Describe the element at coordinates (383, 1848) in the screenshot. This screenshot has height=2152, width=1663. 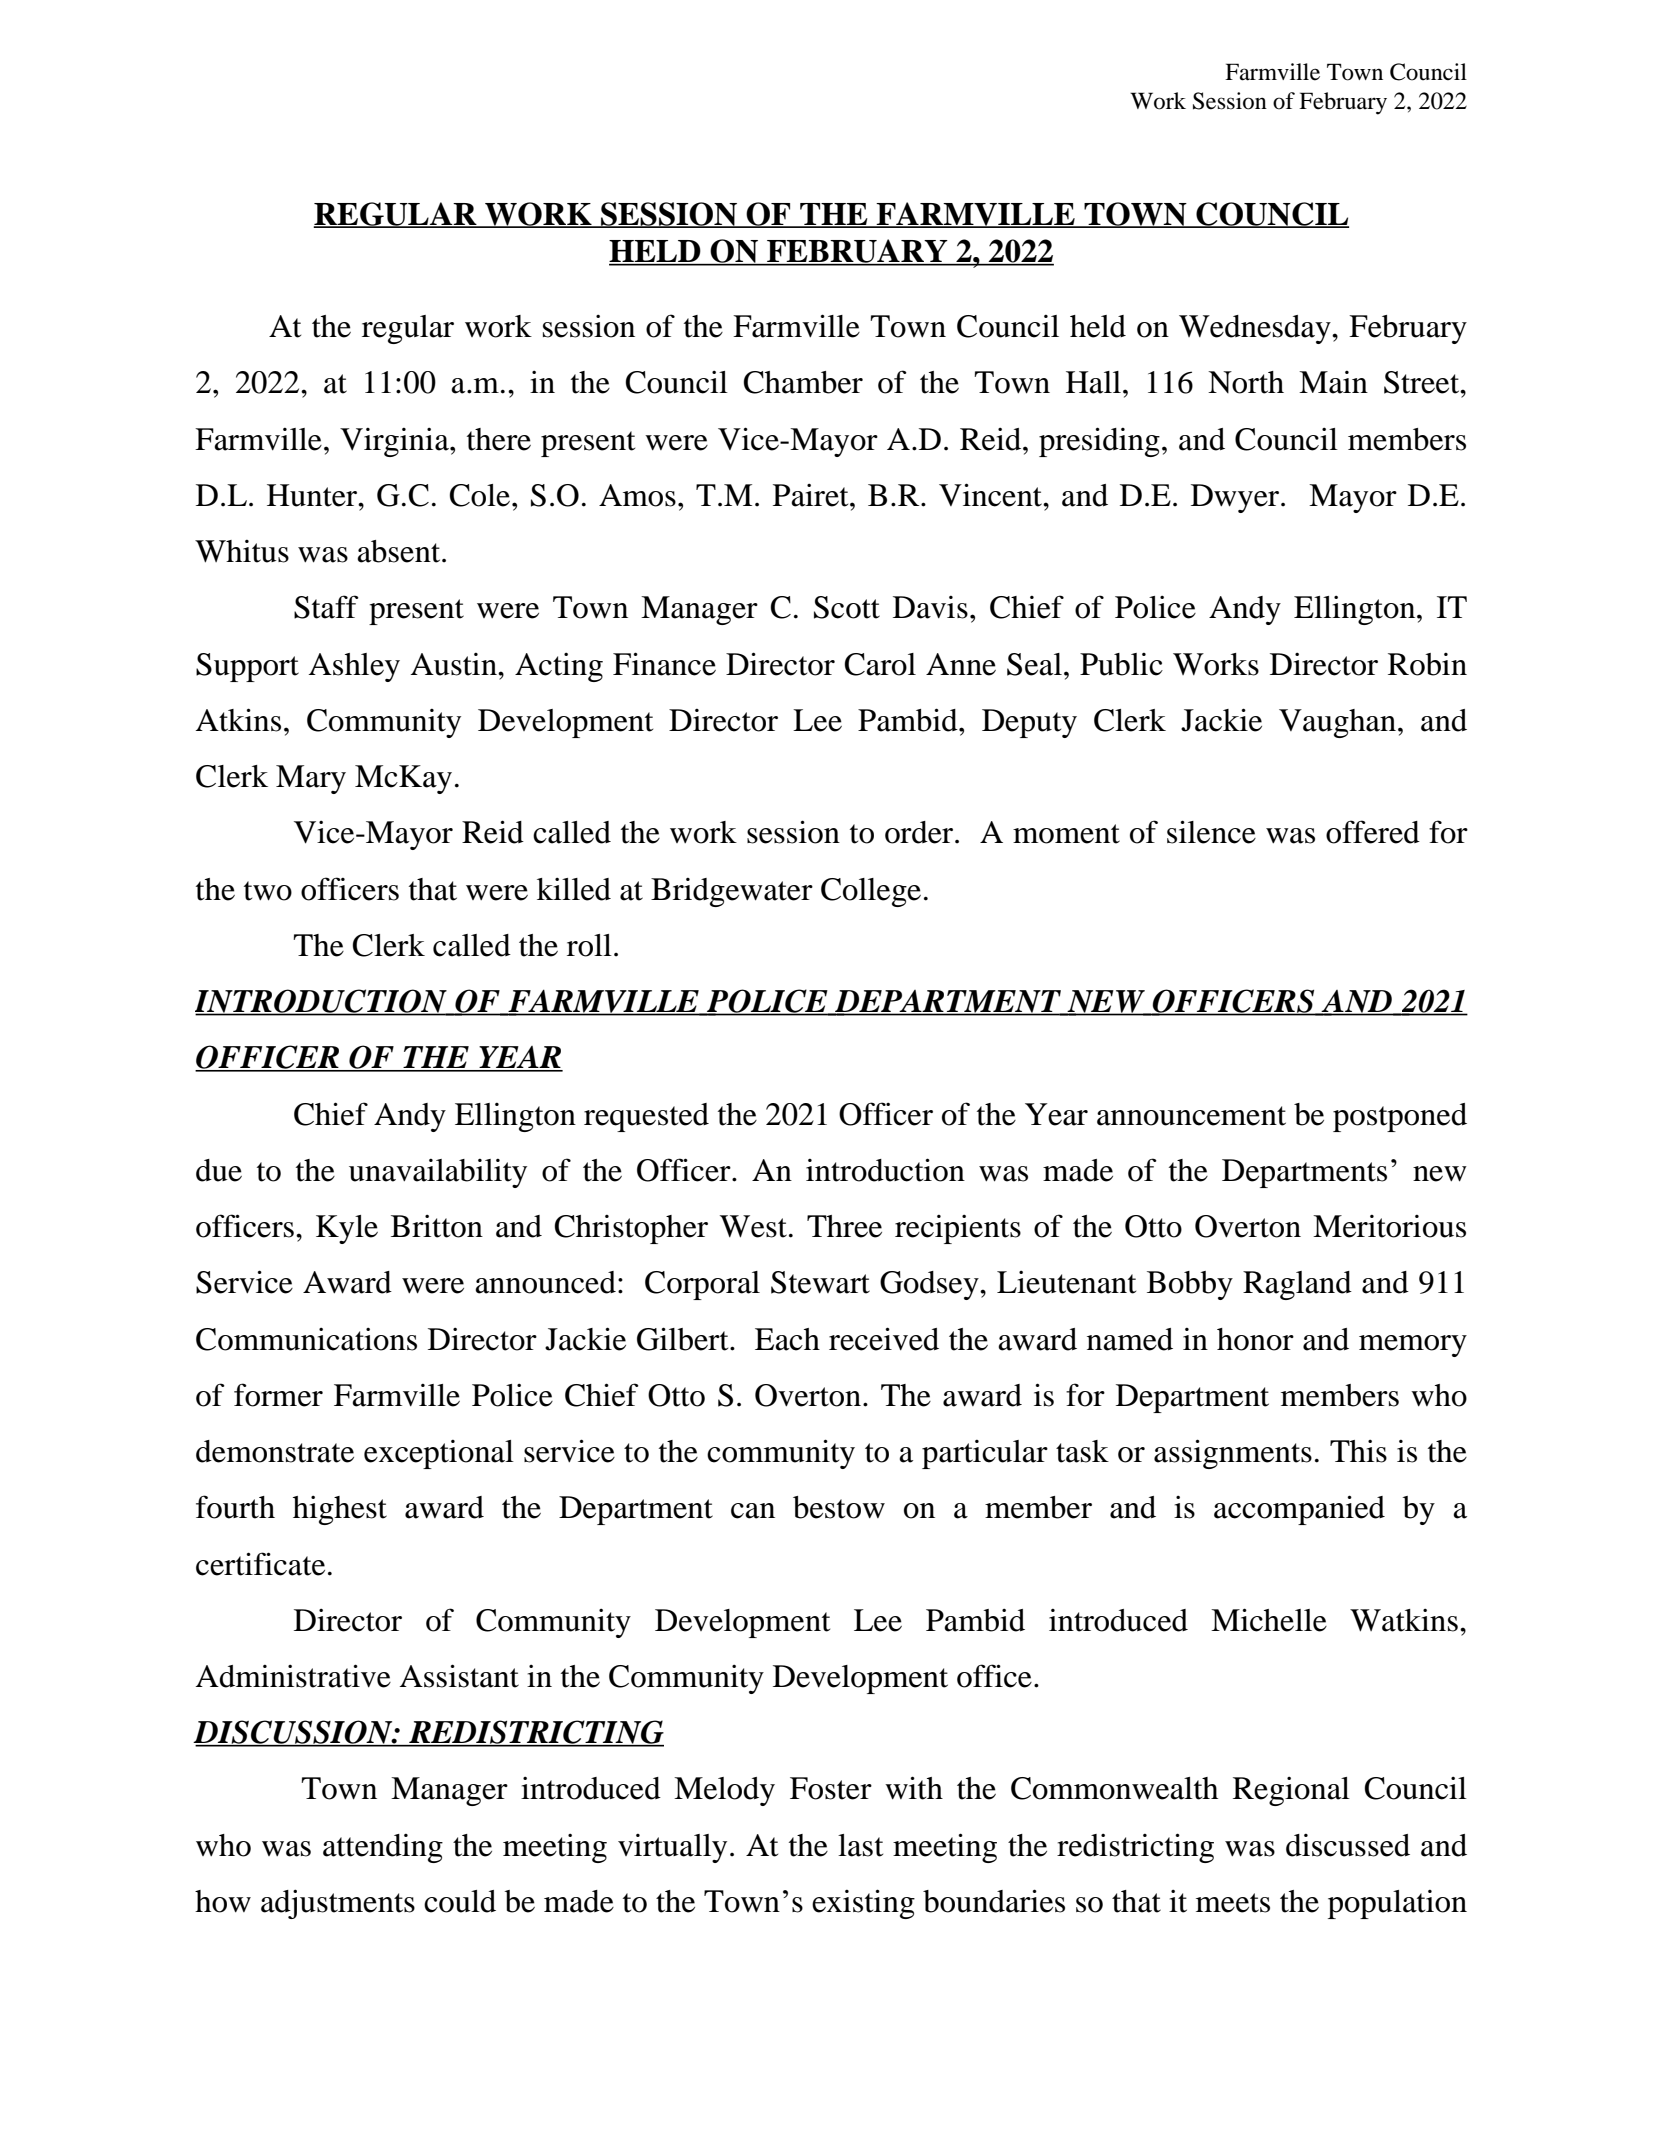
I see `attending` at that location.
